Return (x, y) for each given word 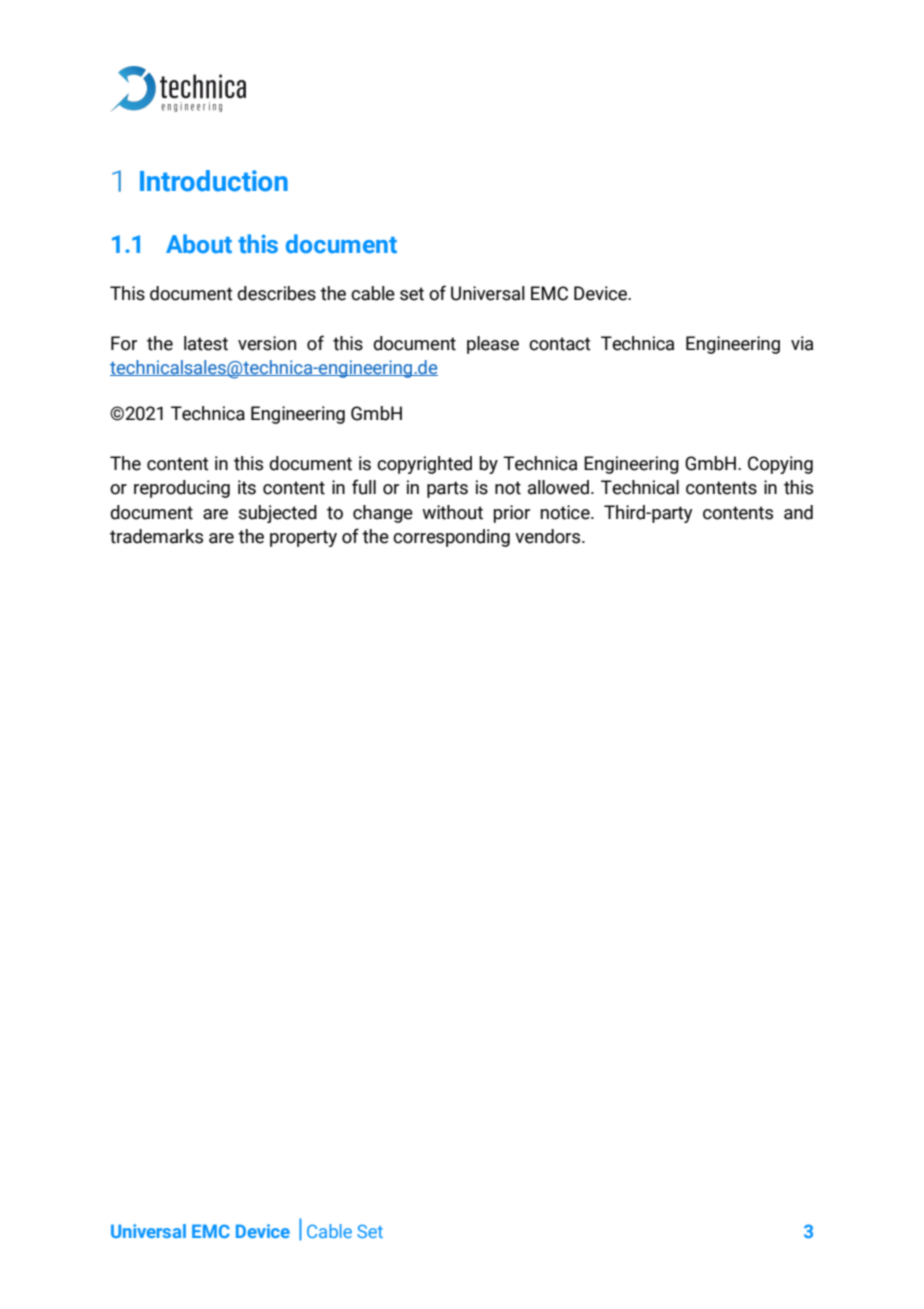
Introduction (214, 181)
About (199, 244)
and (798, 512)
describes (276, 293)
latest (206, 343)
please (493, 345)
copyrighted (424, 465)
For (124, 343)
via (802, 343)
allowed (558, 487)
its (247, 487)
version (267, 343)
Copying (780, 465)
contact (560, 344)
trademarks (156, 536)
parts (447, 489)
